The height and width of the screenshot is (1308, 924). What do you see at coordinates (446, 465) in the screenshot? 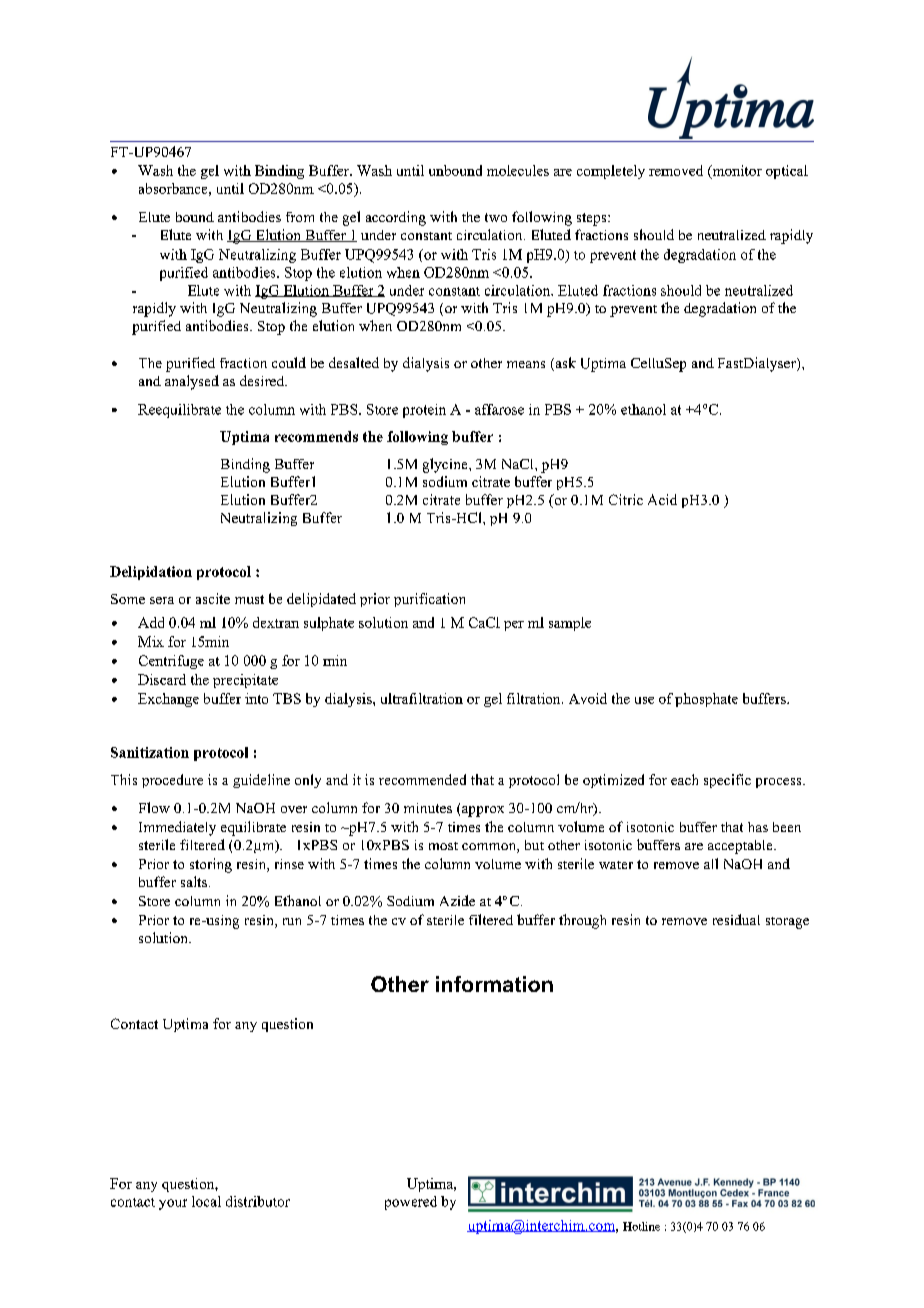
I see `glycine` at bounding box center [446, 465].
